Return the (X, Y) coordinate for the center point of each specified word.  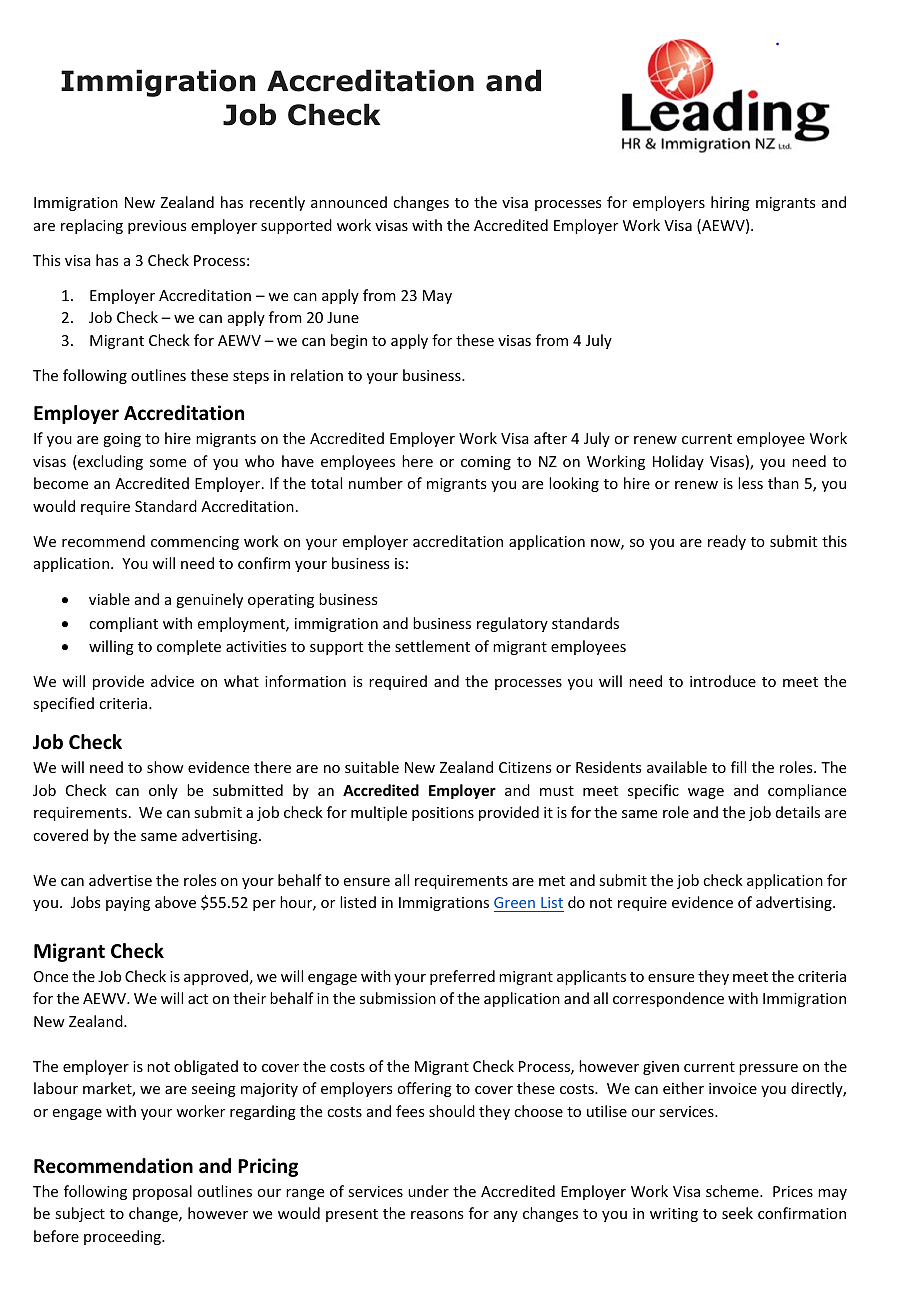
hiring (730, 203)
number (376, 483)
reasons (437, 1215)
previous (157, 227)
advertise (120, 880)
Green (514, 902)
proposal (162, 1192)
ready (727, 542)
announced (349, 202)
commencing (195, 543)
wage (706, 793)
